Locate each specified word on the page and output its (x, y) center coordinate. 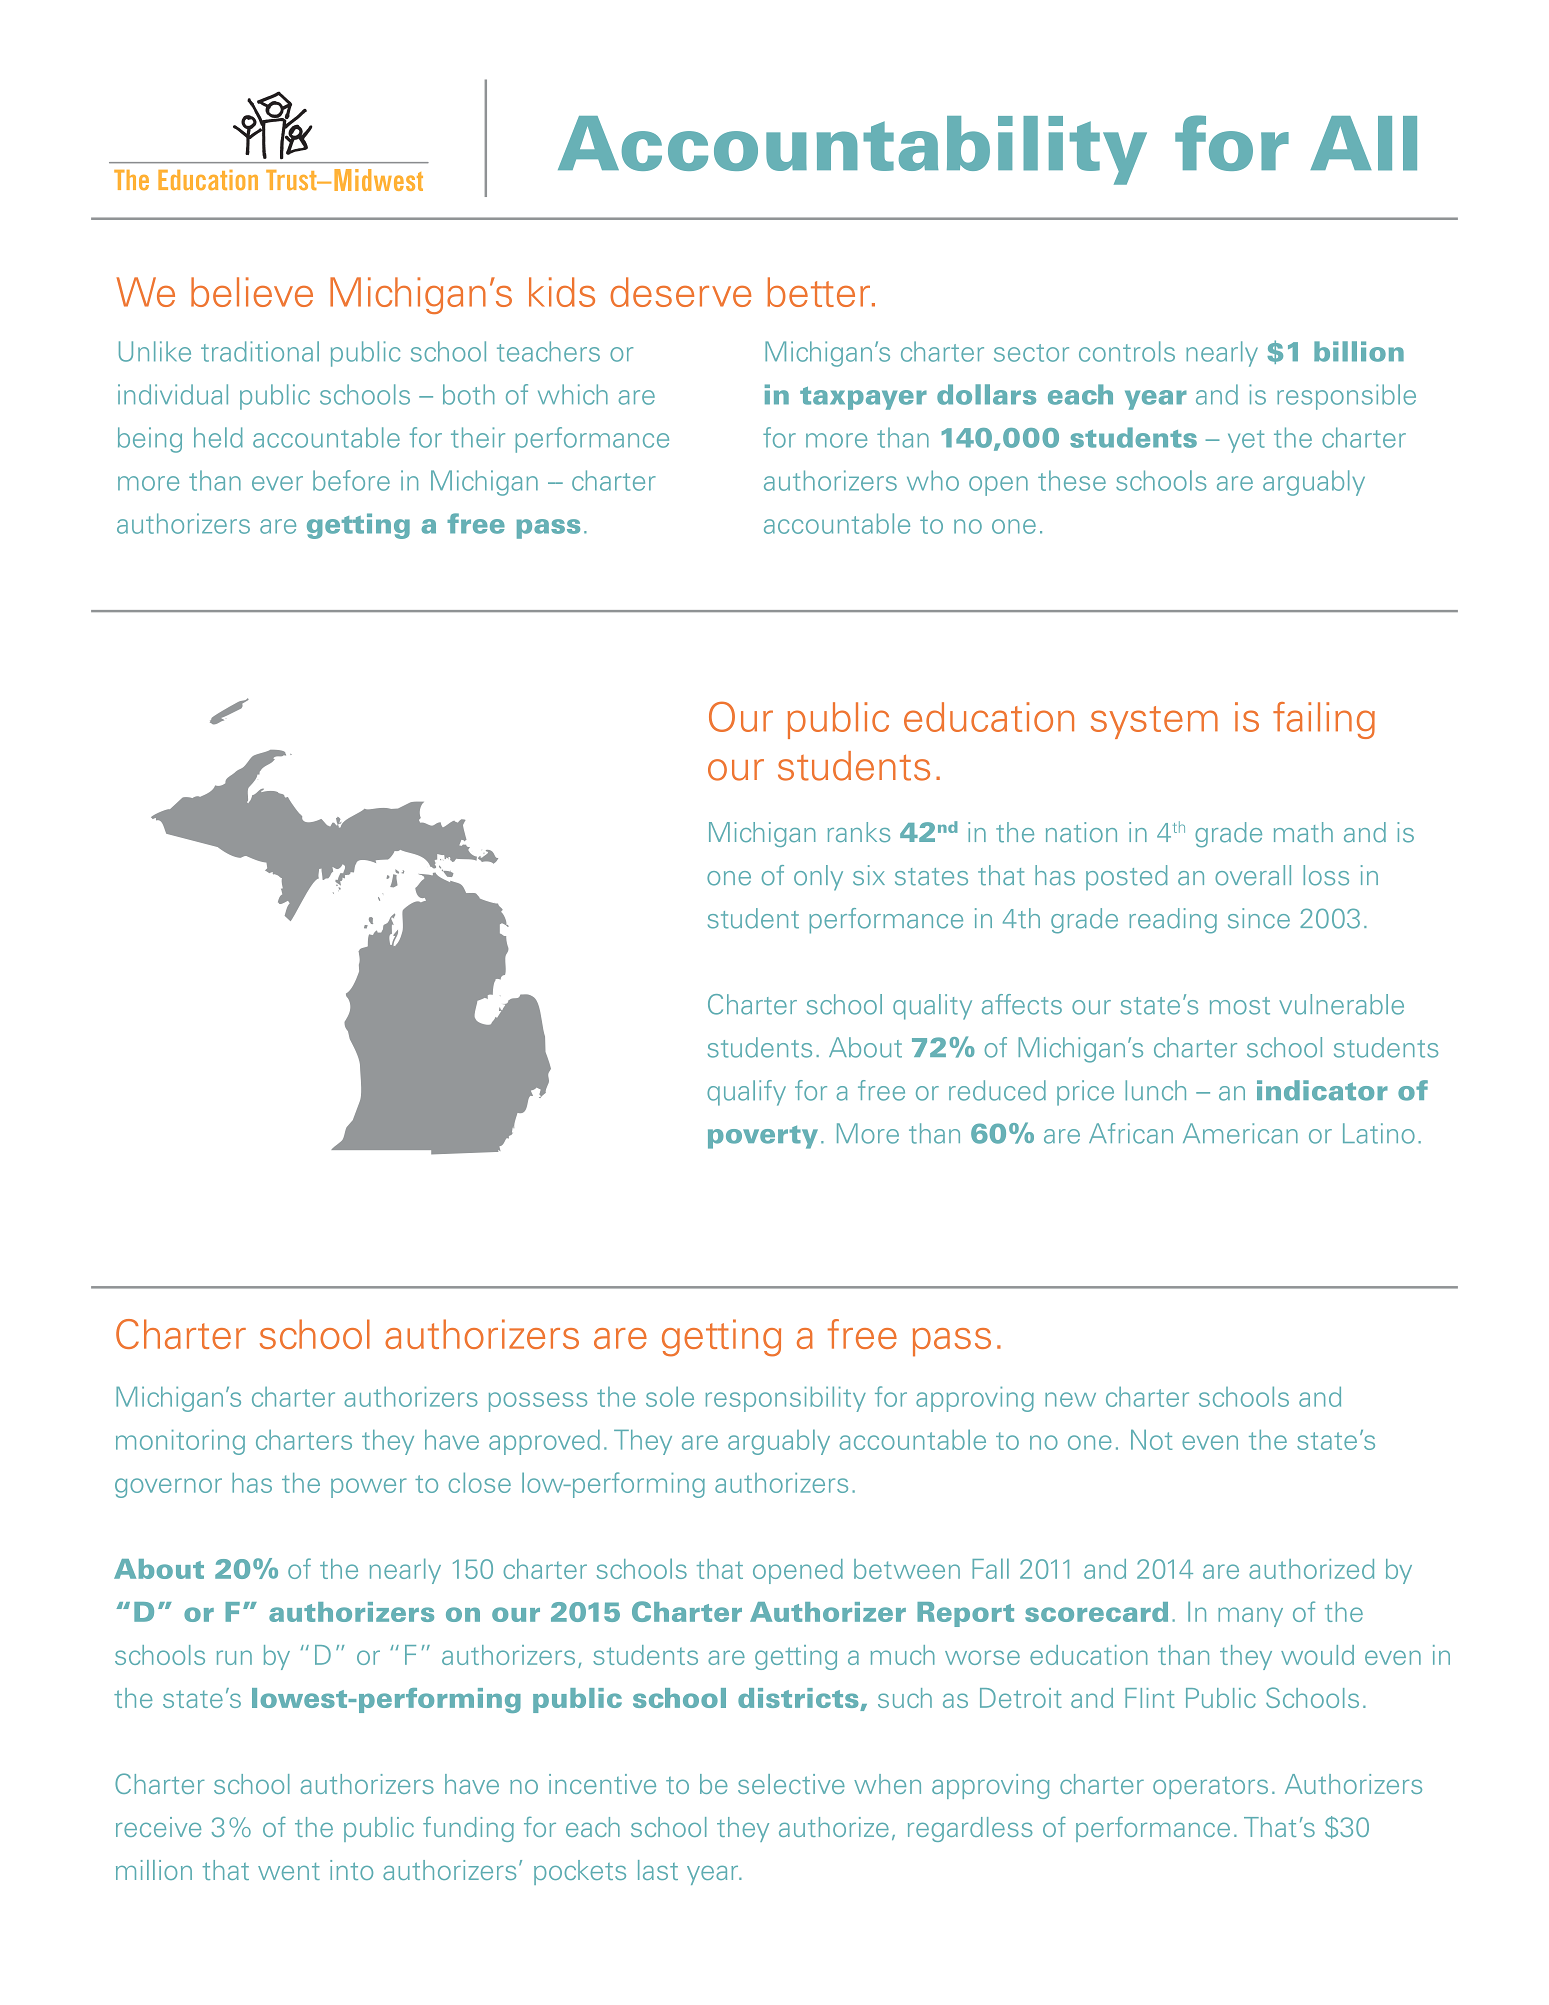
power (369, 1488)
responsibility (786, 1399)
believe (252, 292)
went (289, 1871)
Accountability (852, 150)
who (933, 480)
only (818, 878)
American (1240, 1133)
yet (1246, 441)
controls (1127, 351)
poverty (763, 1137)
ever (277, 483)
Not (1151, 1440)
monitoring (180, 1442)
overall (1253, 875)
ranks (859, 832)
